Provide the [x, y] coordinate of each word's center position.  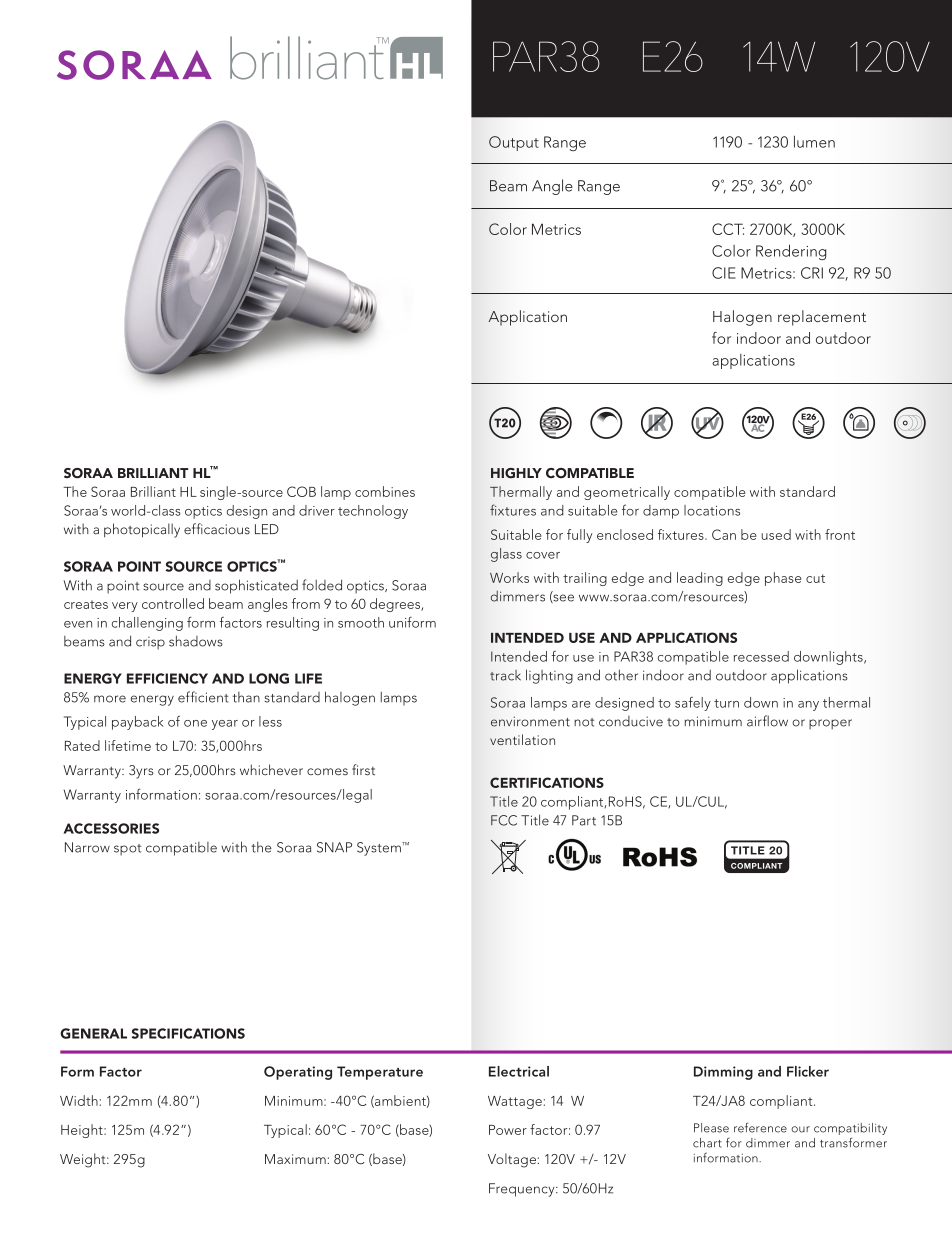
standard [807, 491]
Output [514, 143]
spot [127, 850]
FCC [504, 820]
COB [301, 491]
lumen [814, 141]
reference [760, 1127]
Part [584, 820]
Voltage [513, 1160]
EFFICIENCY [167, 678]
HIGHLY [516, 473]
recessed [761, 656]
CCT [728, 229]
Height [83, 1131]
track [505, 675]
